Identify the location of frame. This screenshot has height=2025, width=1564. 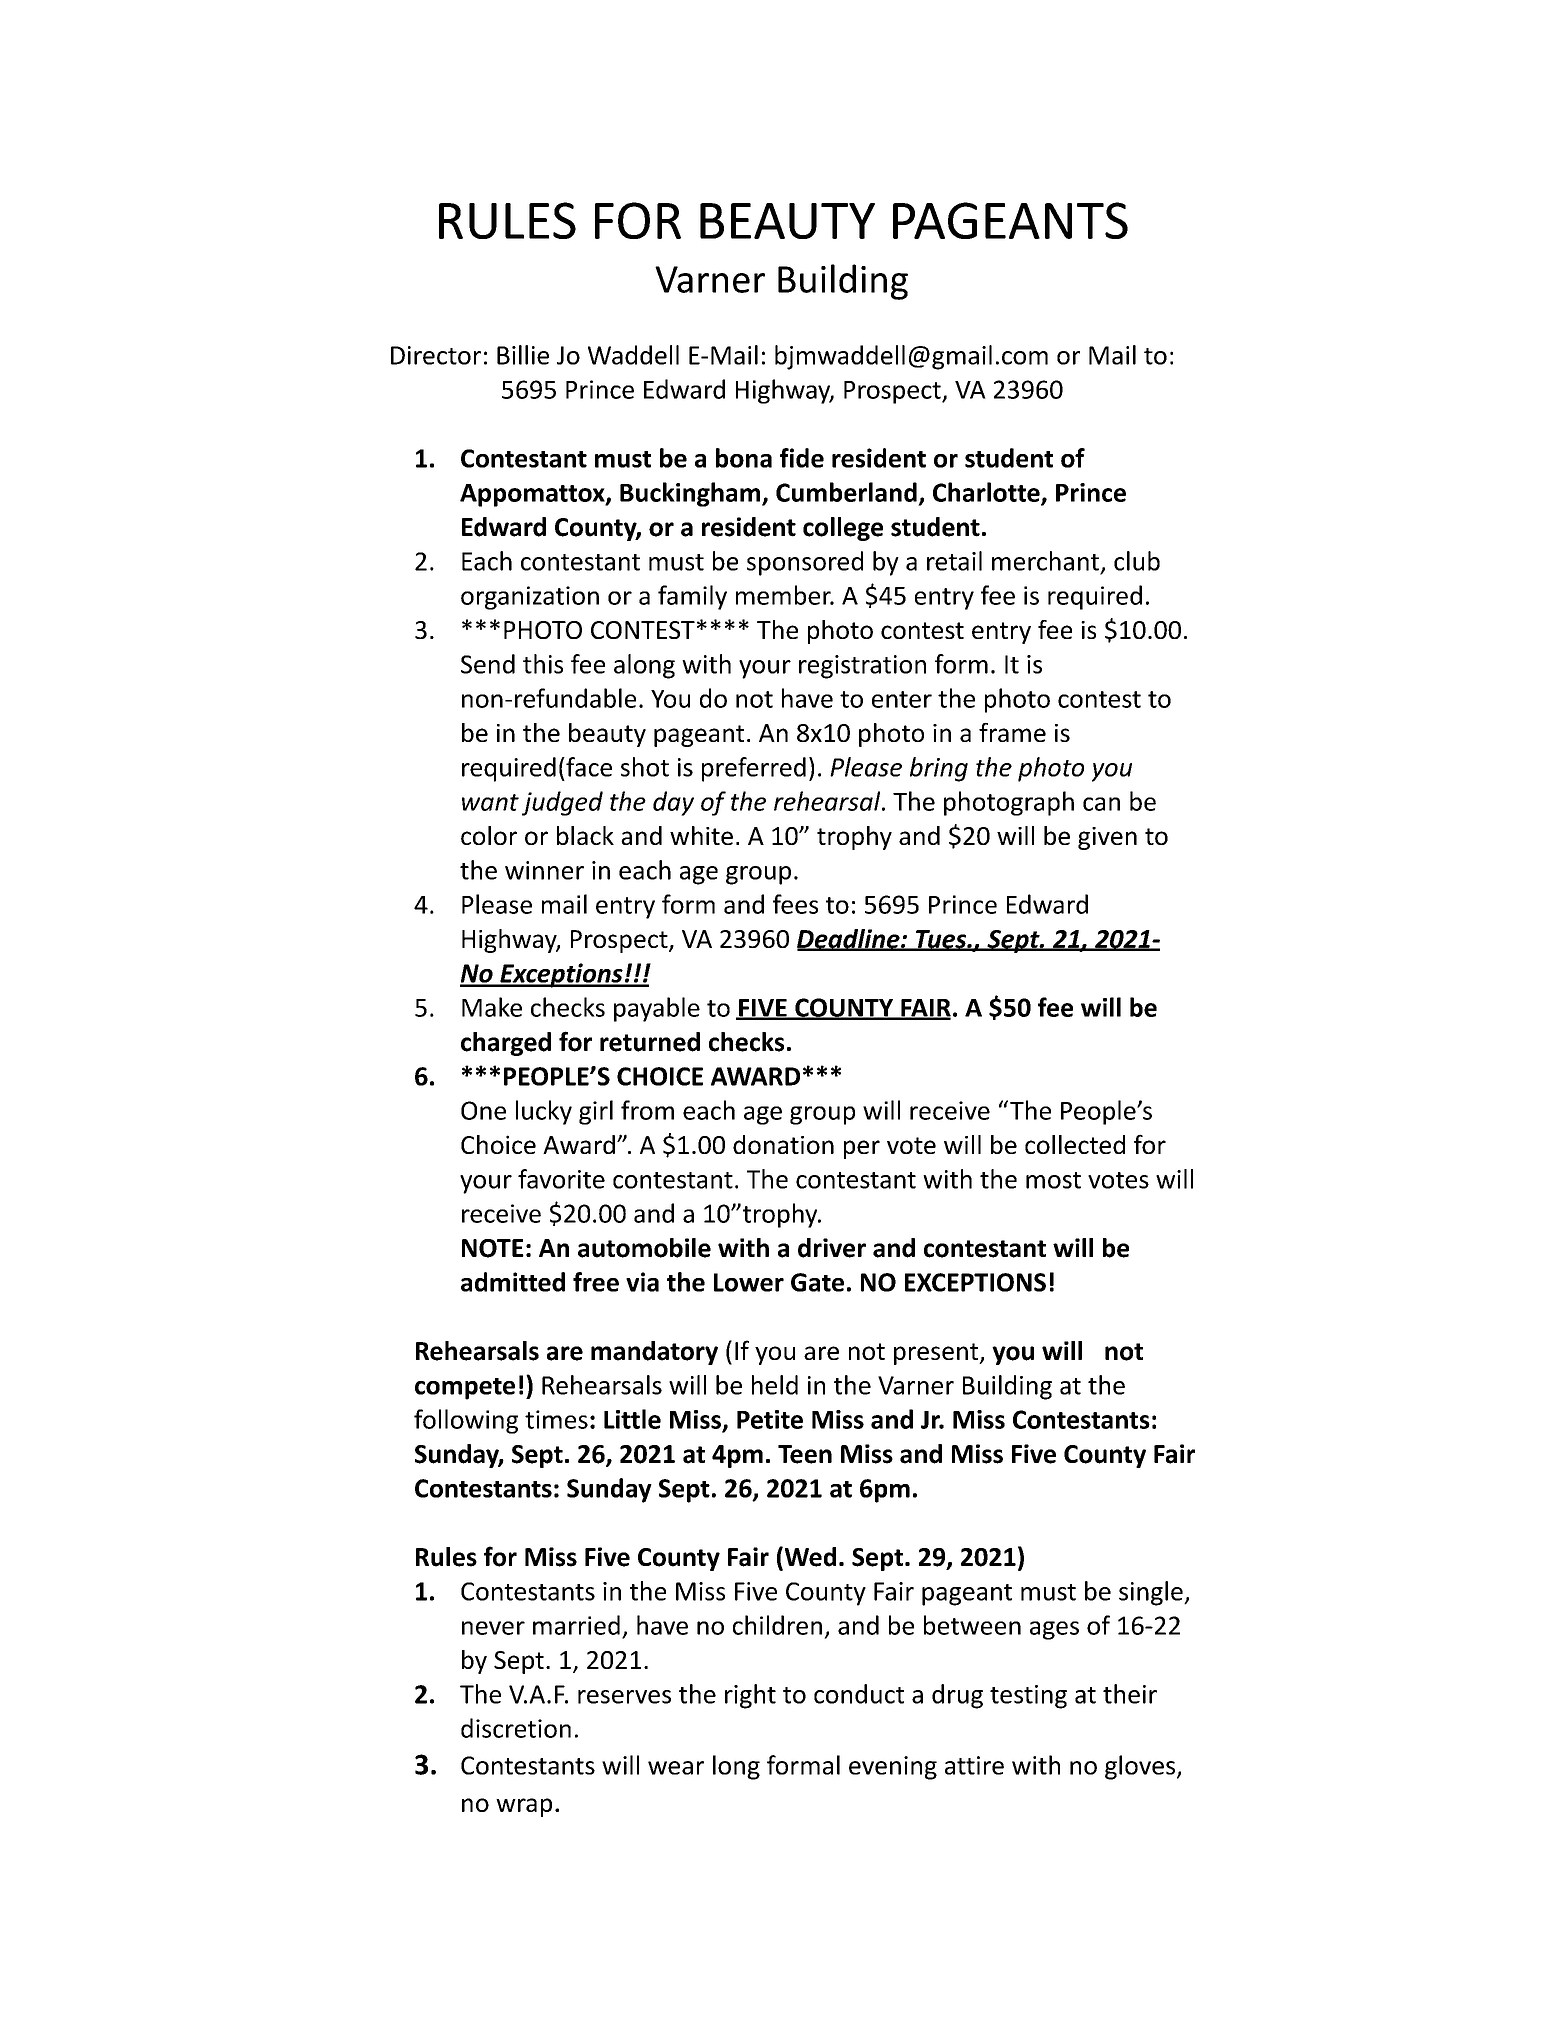
(1012, 732).
